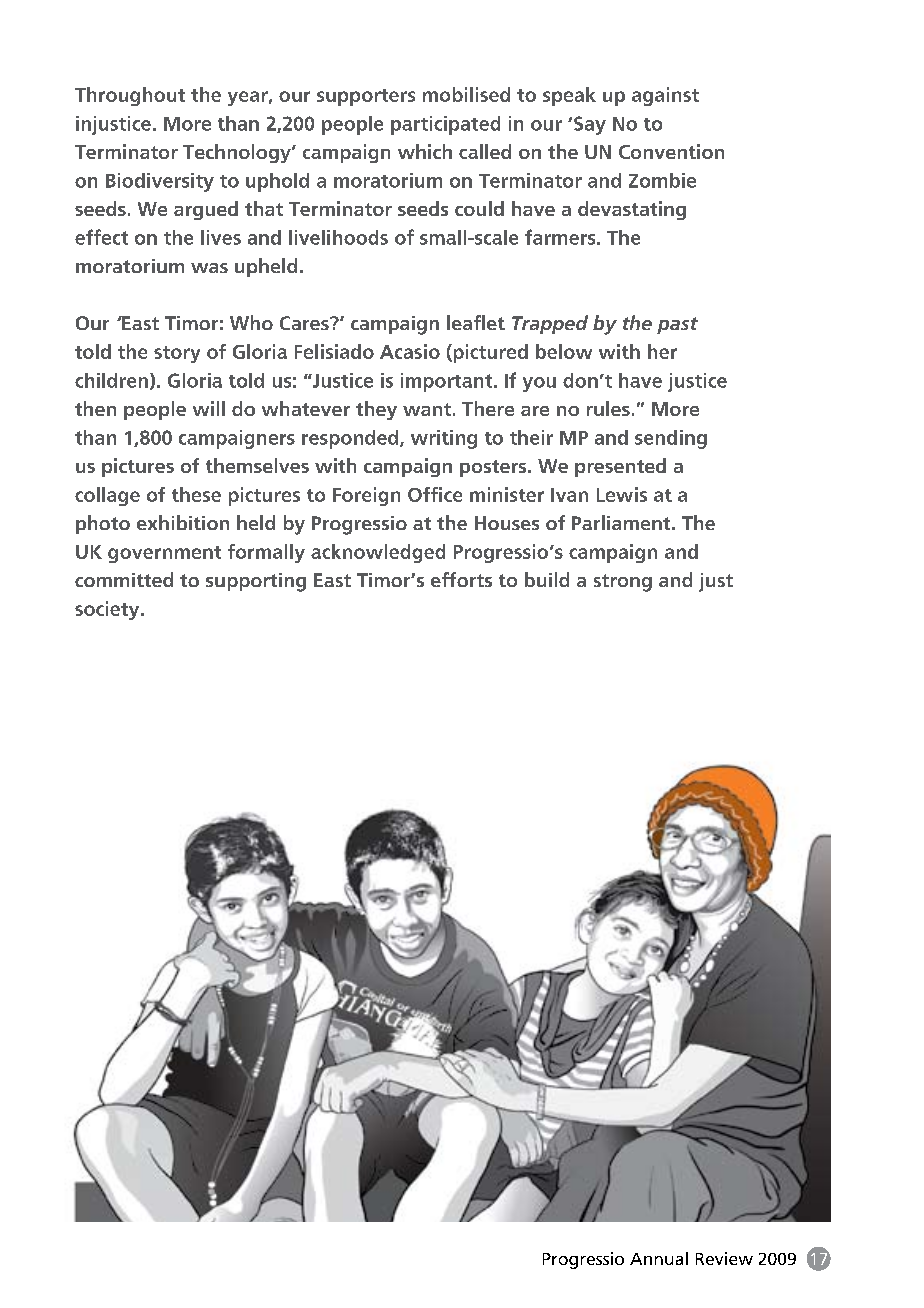 The width and height of the screenshot is (924, 1308). What do you see at coordinates (130, 96) in the screenshot?
I see `Throughout` at bounding box center [130, 96].
